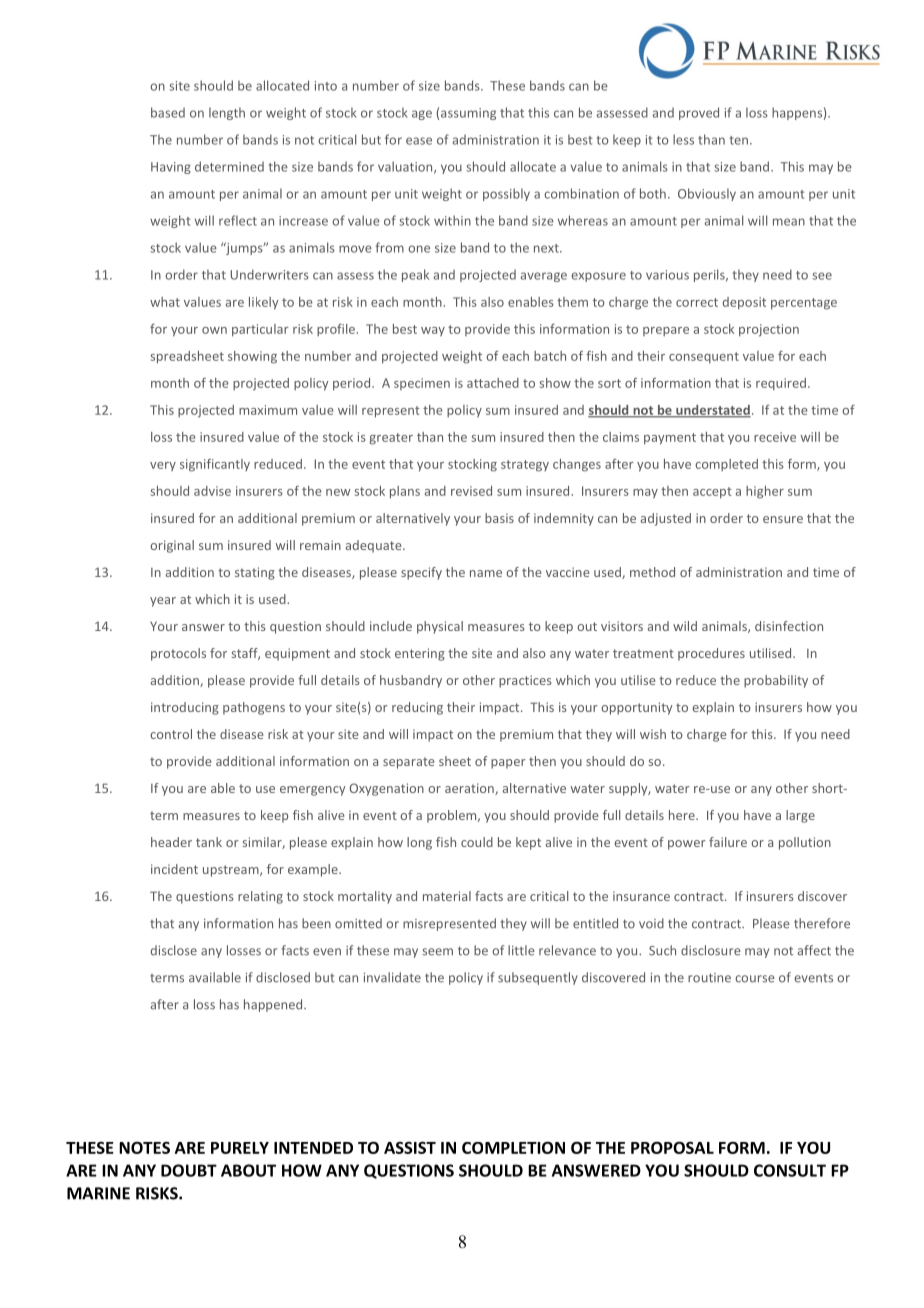 Image resolution: width=924 pixels, height=1308 pixels. Describe the element at coordinates (726, 465) in the image. I see `completed` at that location.
